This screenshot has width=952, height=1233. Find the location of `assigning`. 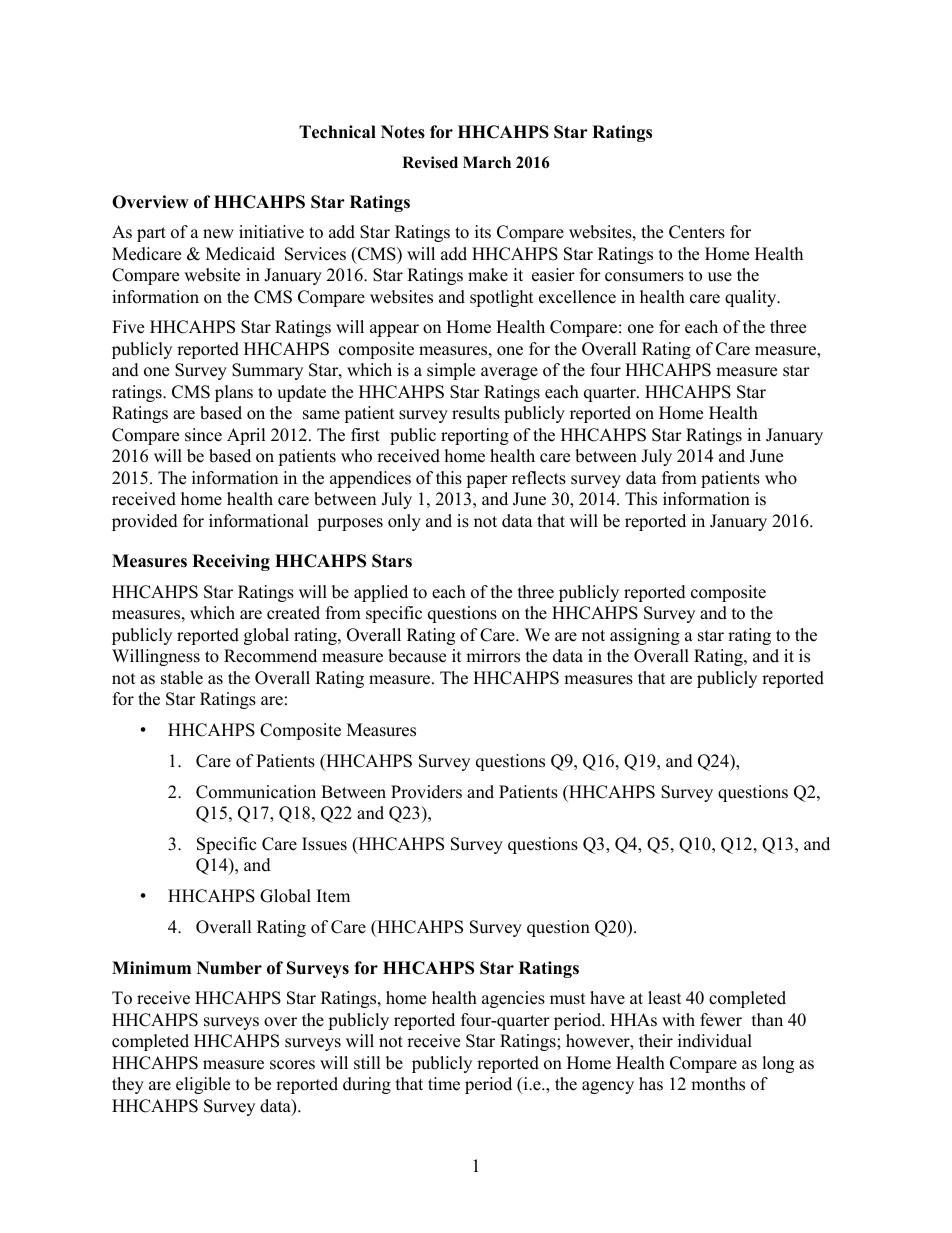

assigning is located at coordinates (645, 636).
